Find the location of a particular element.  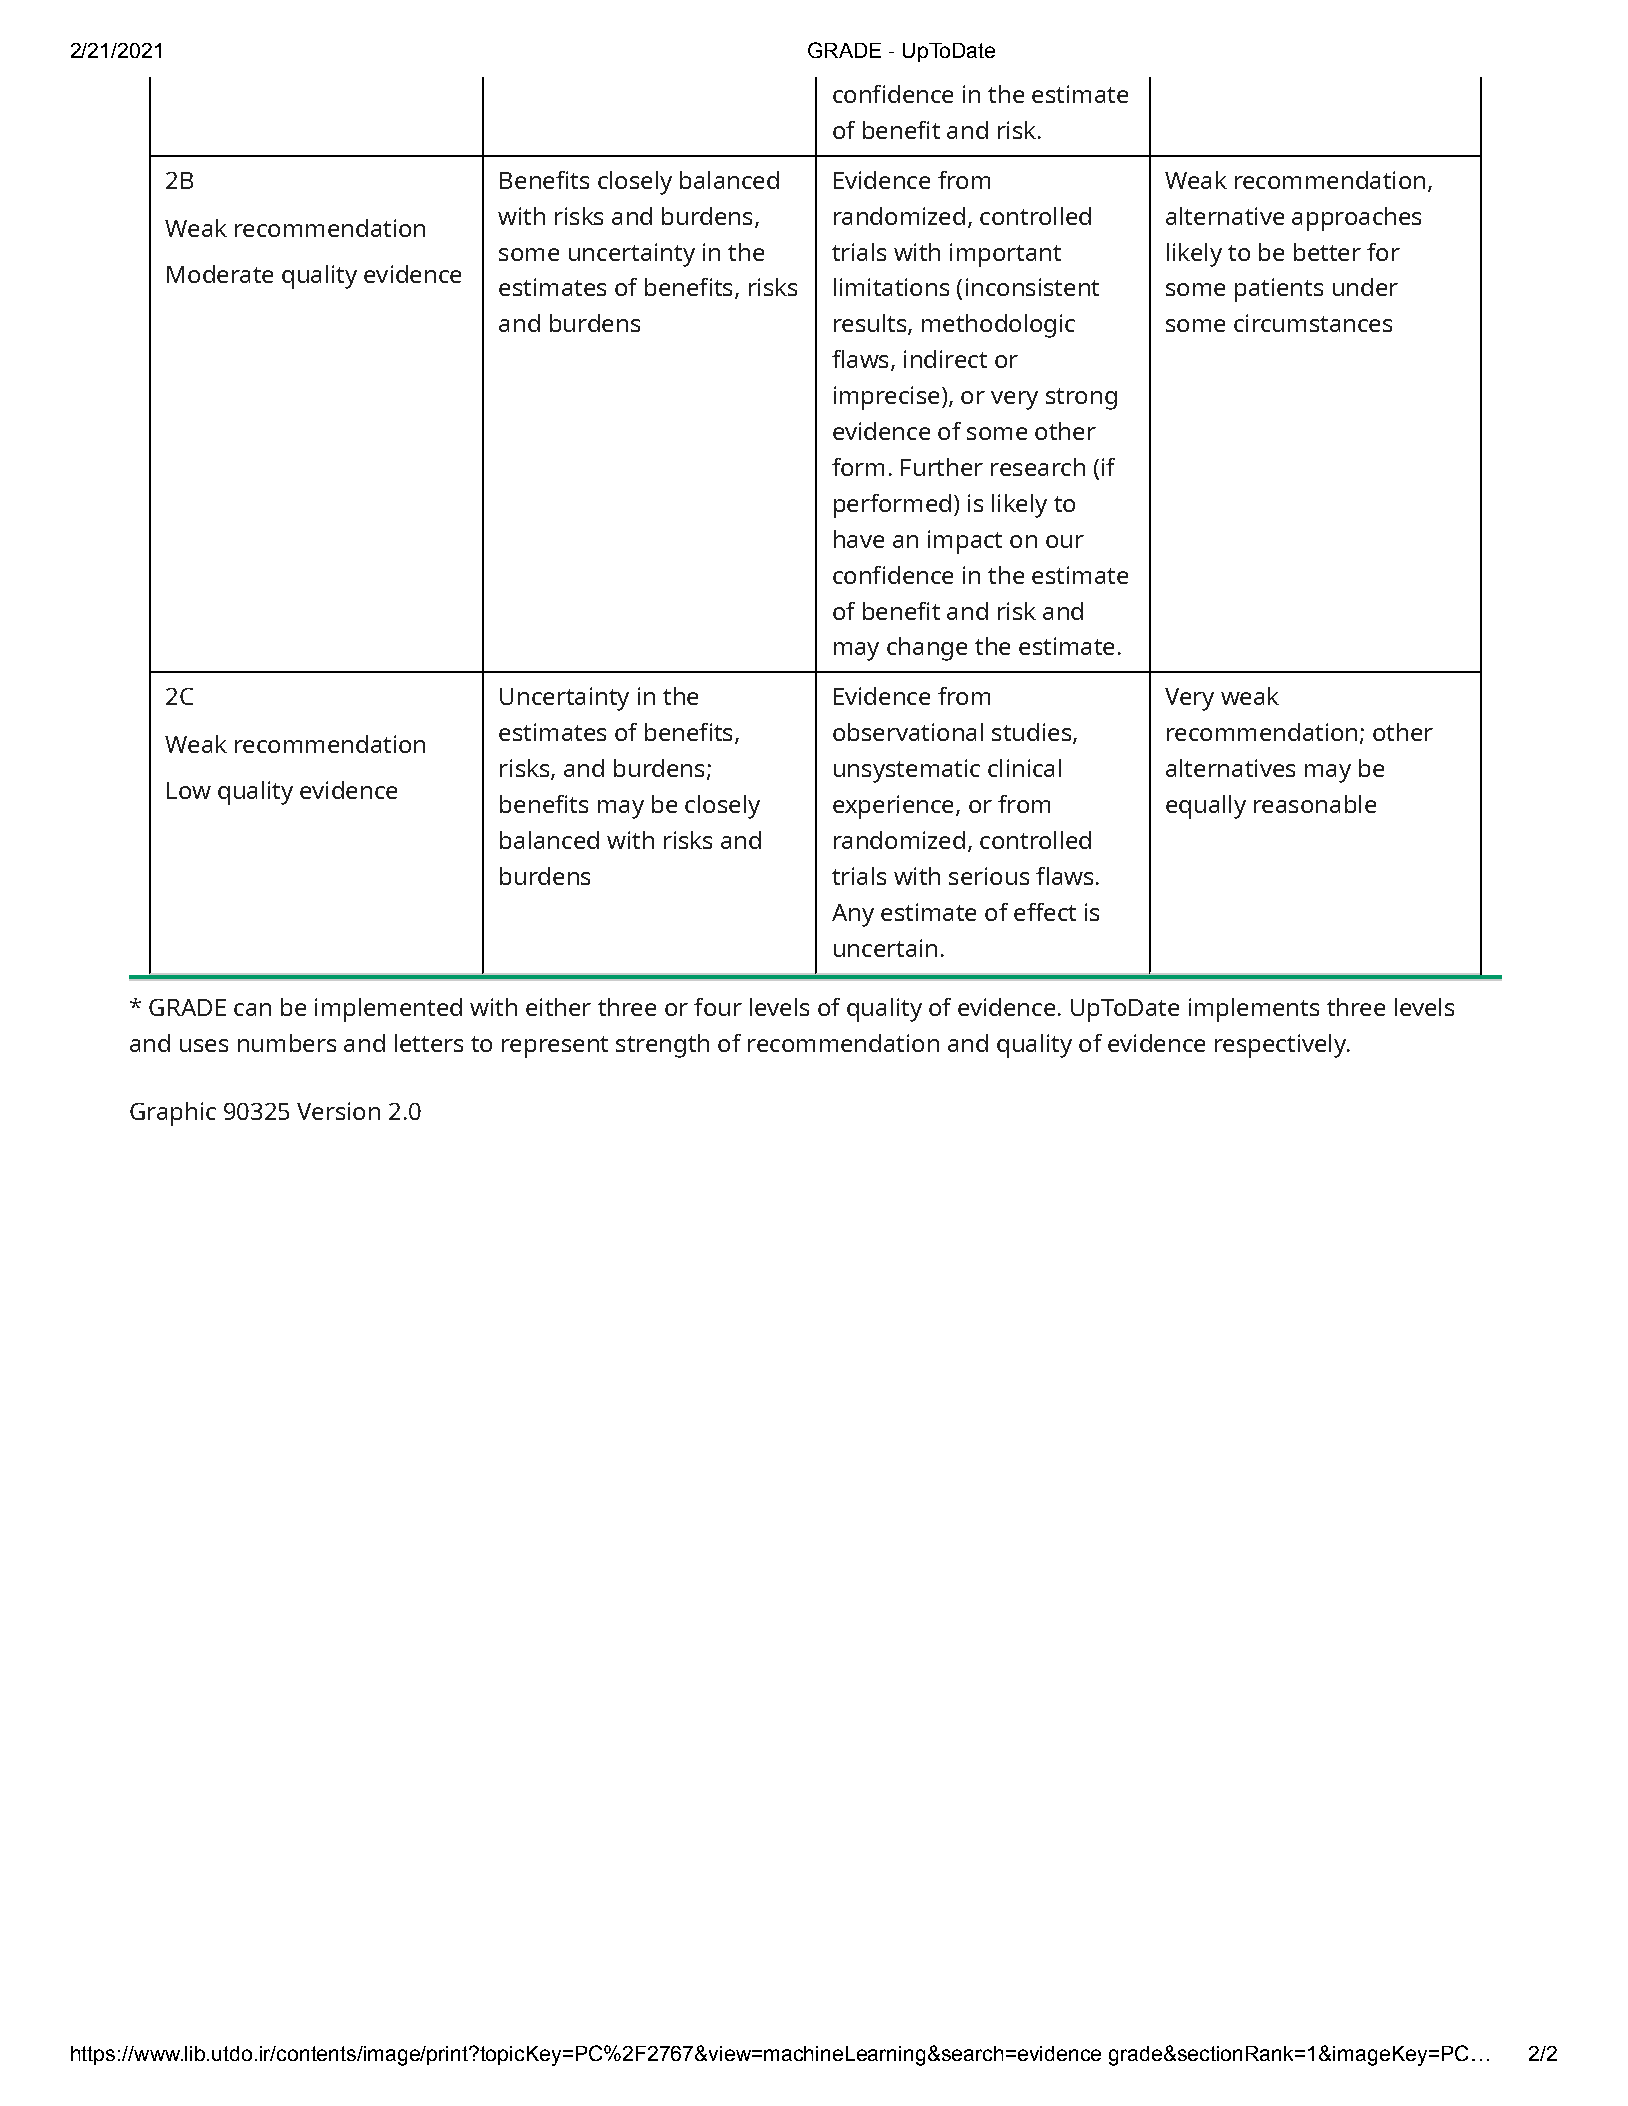

strength is located at coordinates (662, 1046).
